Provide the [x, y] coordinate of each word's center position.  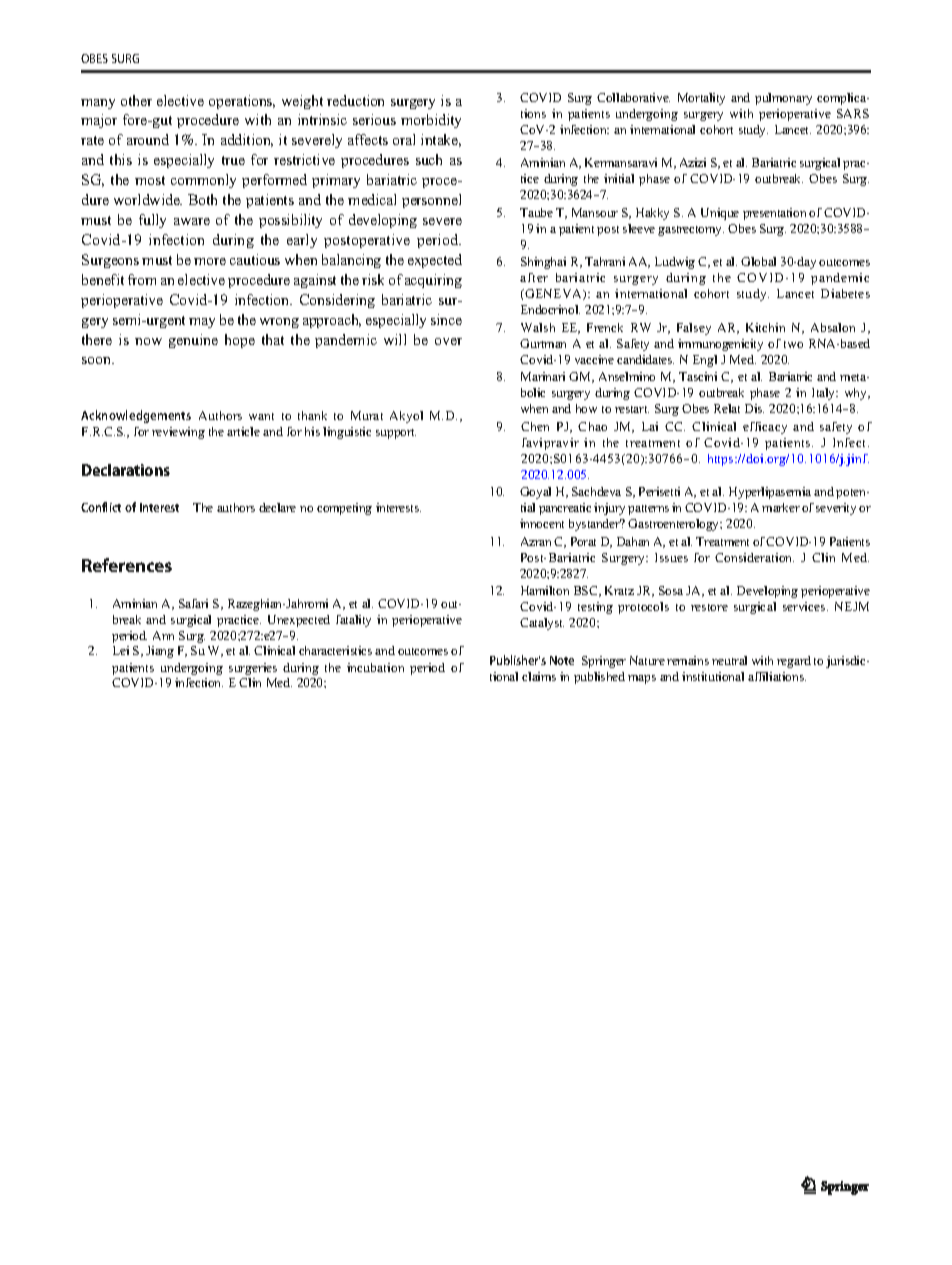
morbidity [431, 121]
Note [562, 660]
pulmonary [783, 99]
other [136, 100]
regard [794, 662]
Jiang [160, 652]
